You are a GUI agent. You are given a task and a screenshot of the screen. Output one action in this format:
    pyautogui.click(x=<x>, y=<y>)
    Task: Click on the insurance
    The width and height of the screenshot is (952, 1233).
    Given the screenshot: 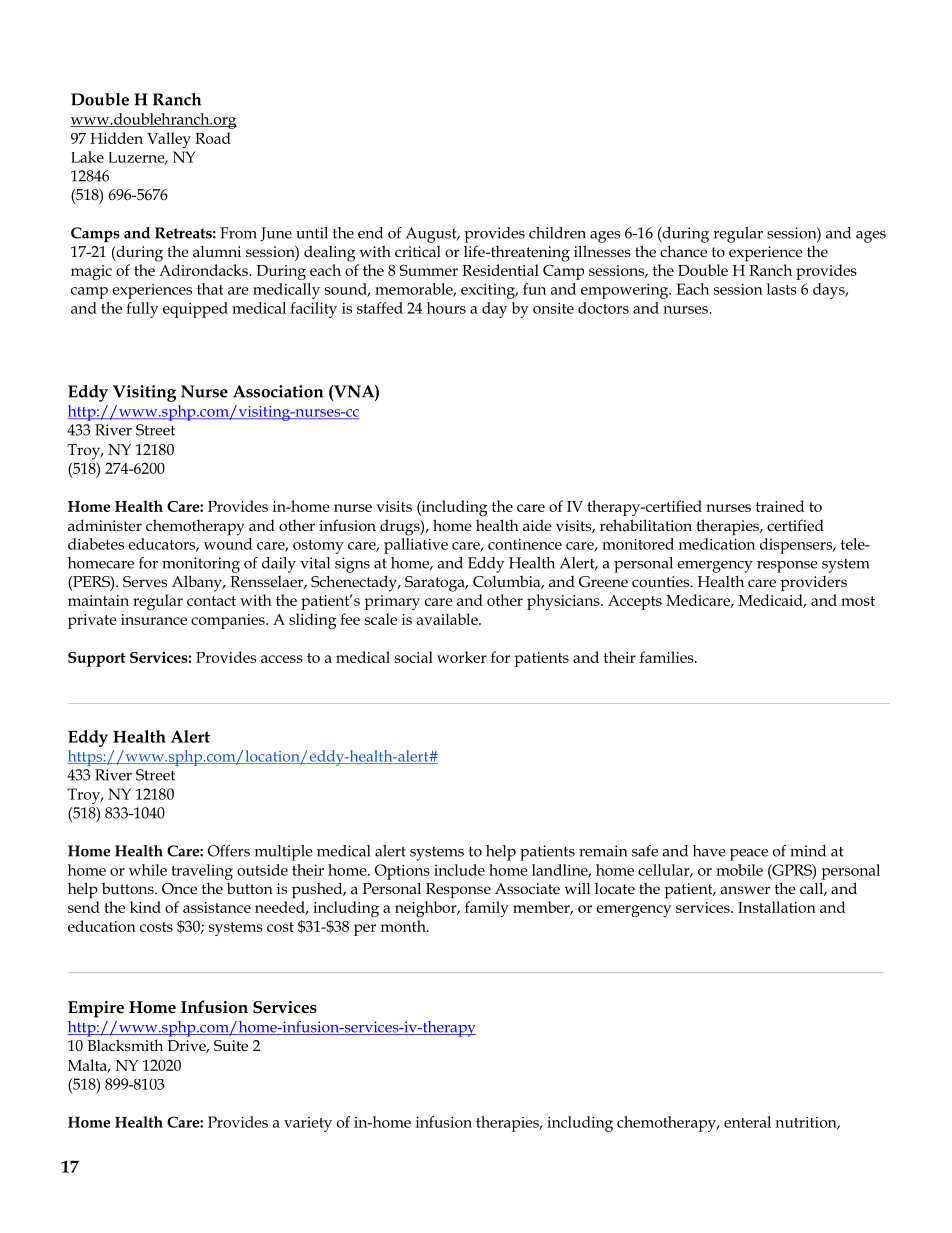 What is the action you would take?
    pyautogui.click(x=154, y=619)
